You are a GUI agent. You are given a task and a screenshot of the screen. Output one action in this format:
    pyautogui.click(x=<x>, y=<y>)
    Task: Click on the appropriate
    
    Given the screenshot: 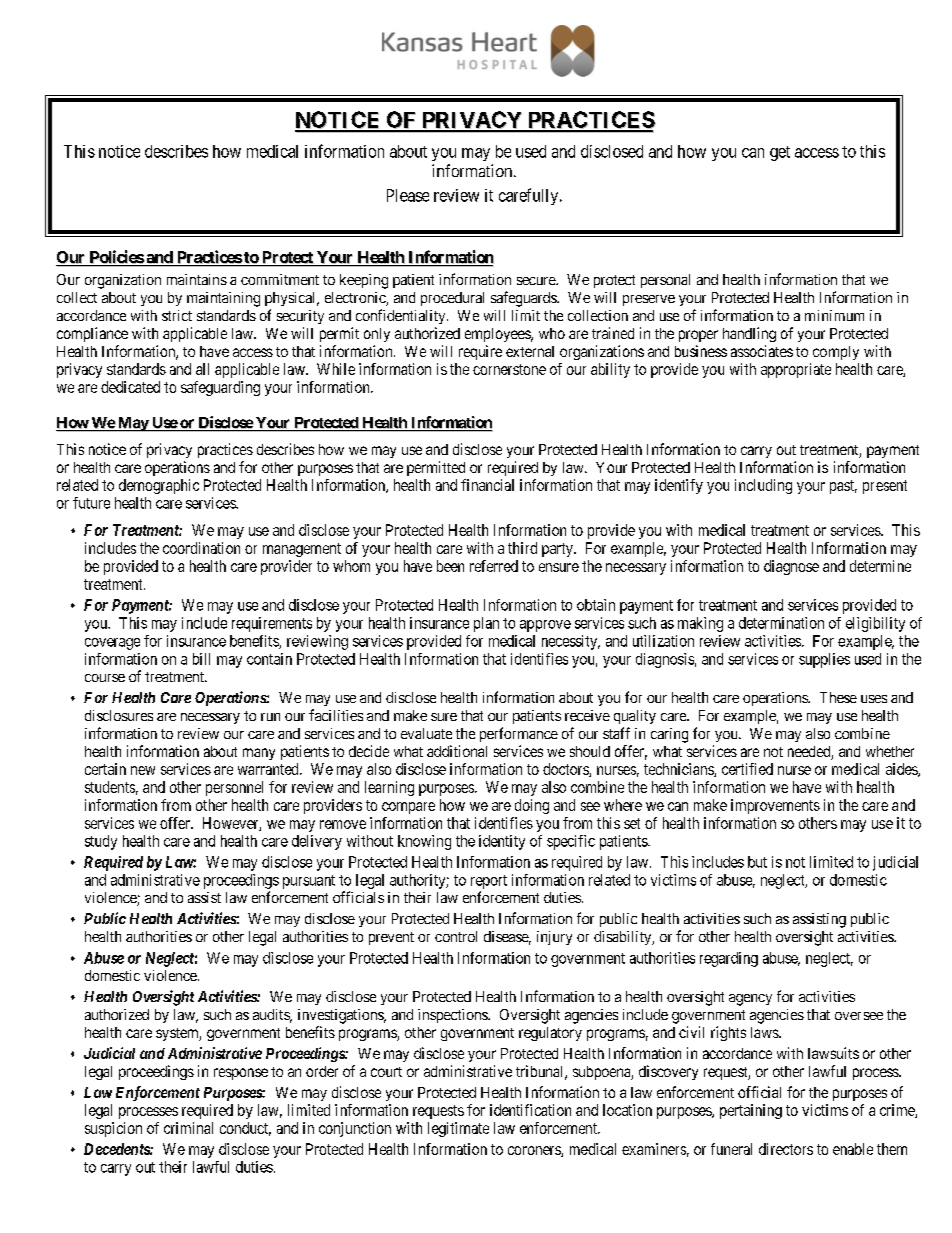 What is the action you would take?
    pyautogui.click(x=796, y=370)
